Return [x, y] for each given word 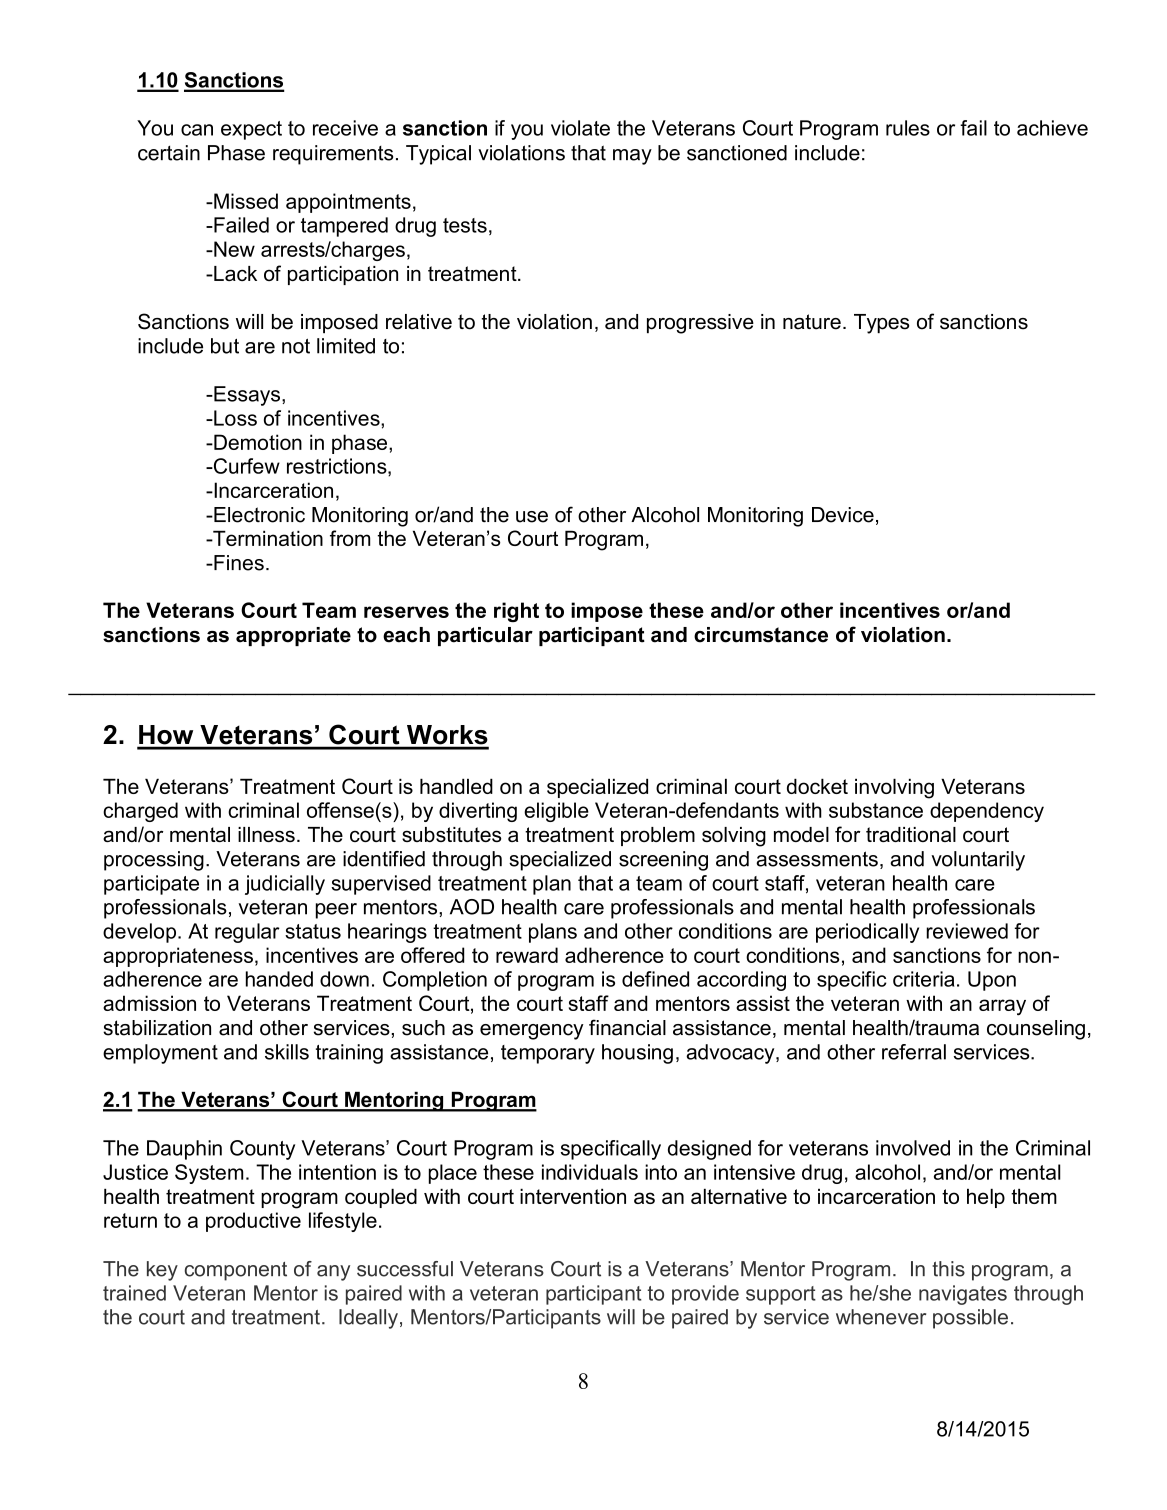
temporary [548, 1054]
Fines [238, 563]
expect [251, 130]
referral [914, 1052]
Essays [246, 396]
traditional [911, 834]
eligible [556, 812]
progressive [700, 324]
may [632, 157]
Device [843, 515]
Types [881, 324]
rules [908, 128]
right [516, 612]
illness [266, 834]
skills [287, 1052]
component [236, 1271]
